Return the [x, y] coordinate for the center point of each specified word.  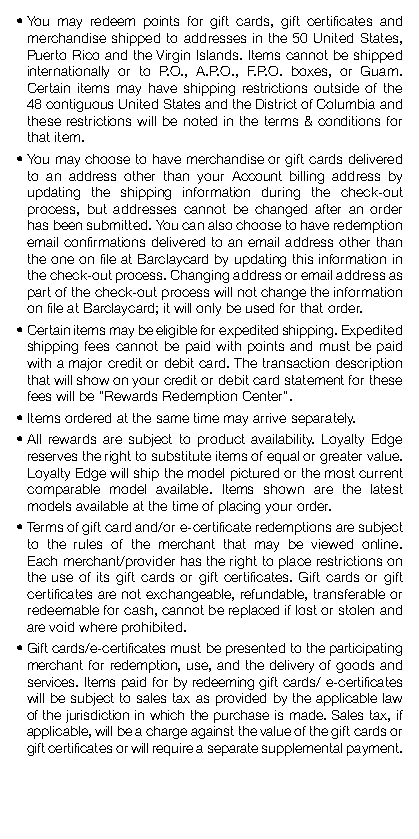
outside [336, 88]
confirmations [104, 242]
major [85, 364]
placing [239, 507]
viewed [332, 544]
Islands [219, 55]
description [369, 364]
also [220, 225]
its [103, 577]
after [328, 209]
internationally [68, 72]
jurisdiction [97, 716]
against [212, 732]
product [221, 440]
